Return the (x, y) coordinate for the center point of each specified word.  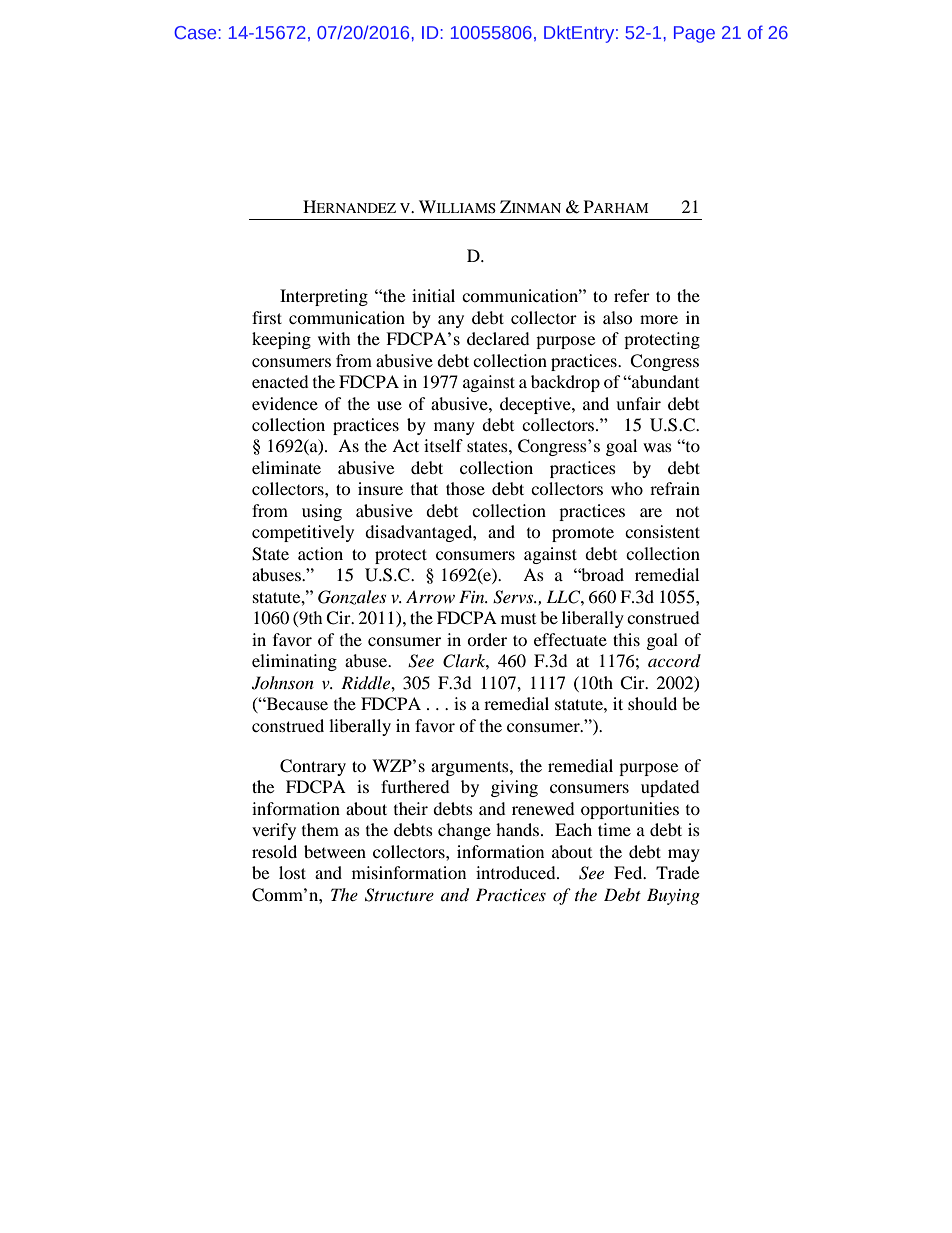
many (454, 428)
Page (694, 34)
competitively (303, 533)
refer (632, 295)
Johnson (283, 683)
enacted (280, 381)
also (618, 317)
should (652, 703)
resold (274, 851)
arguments (471, 768)
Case (196, 32)
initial (433, 295)
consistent (662, 531)
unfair (638, 403)
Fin (473, 596)
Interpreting (324, 297)
